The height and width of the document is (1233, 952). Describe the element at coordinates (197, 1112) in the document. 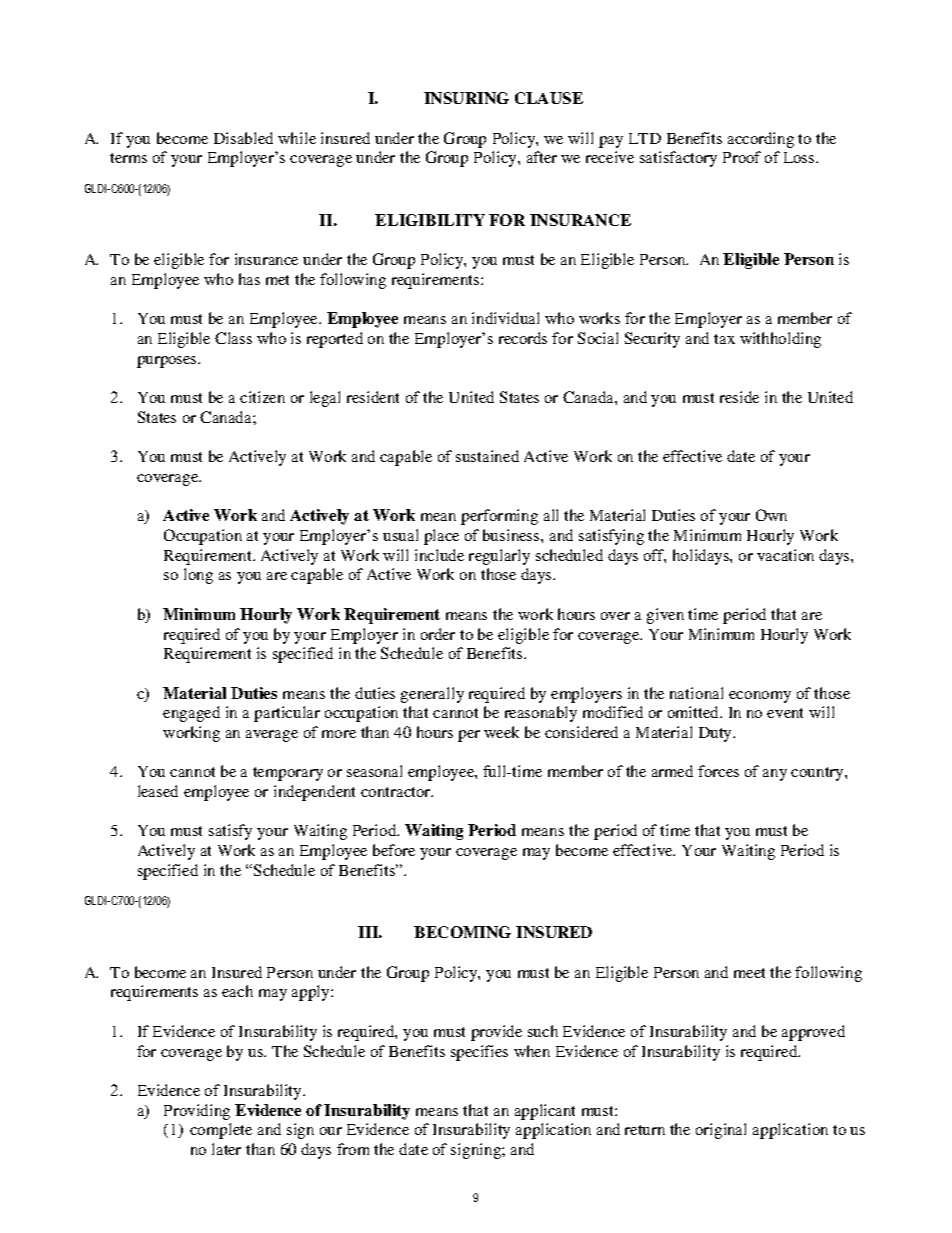

I see `Providing` at that location.
